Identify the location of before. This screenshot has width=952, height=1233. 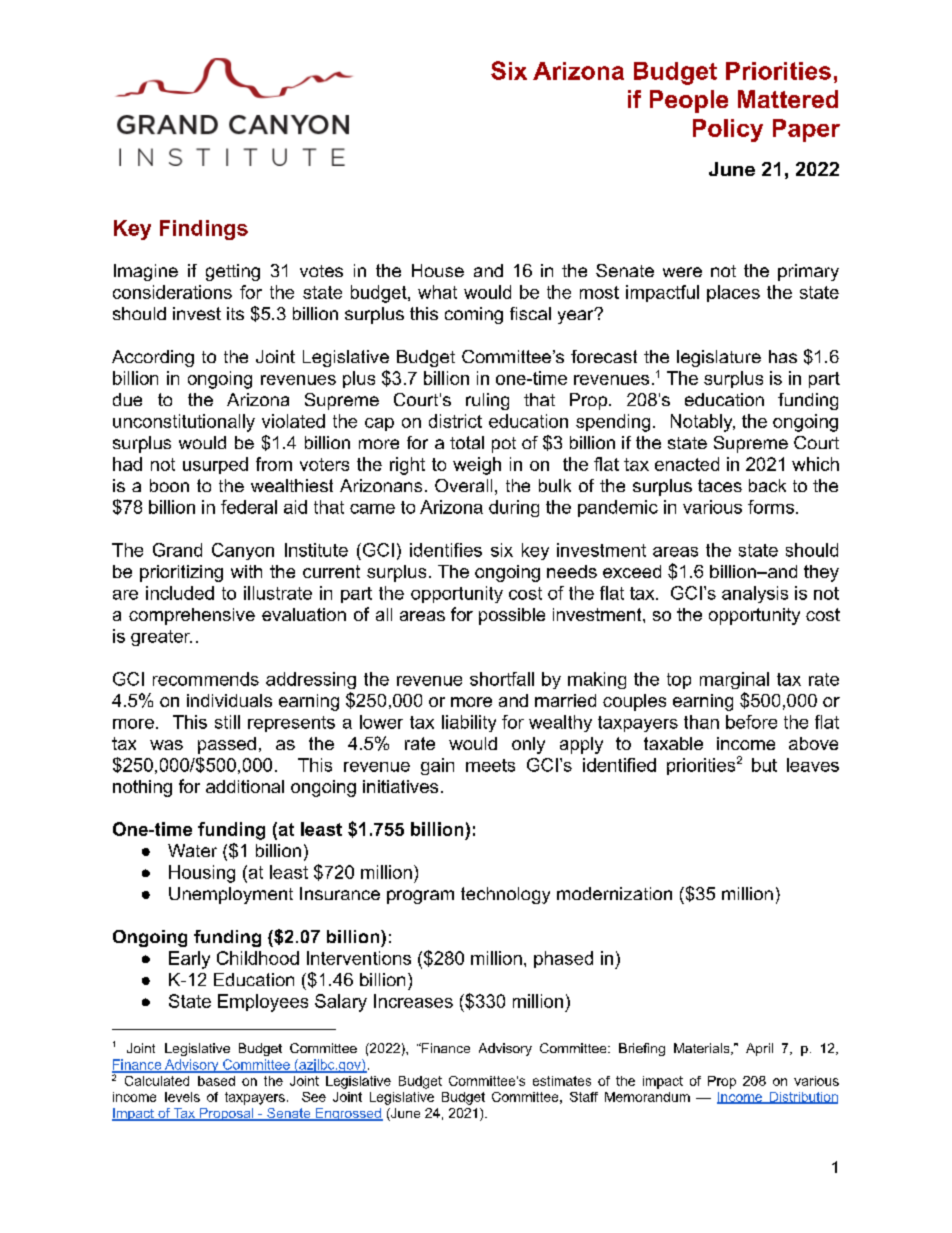
(751, 722).
